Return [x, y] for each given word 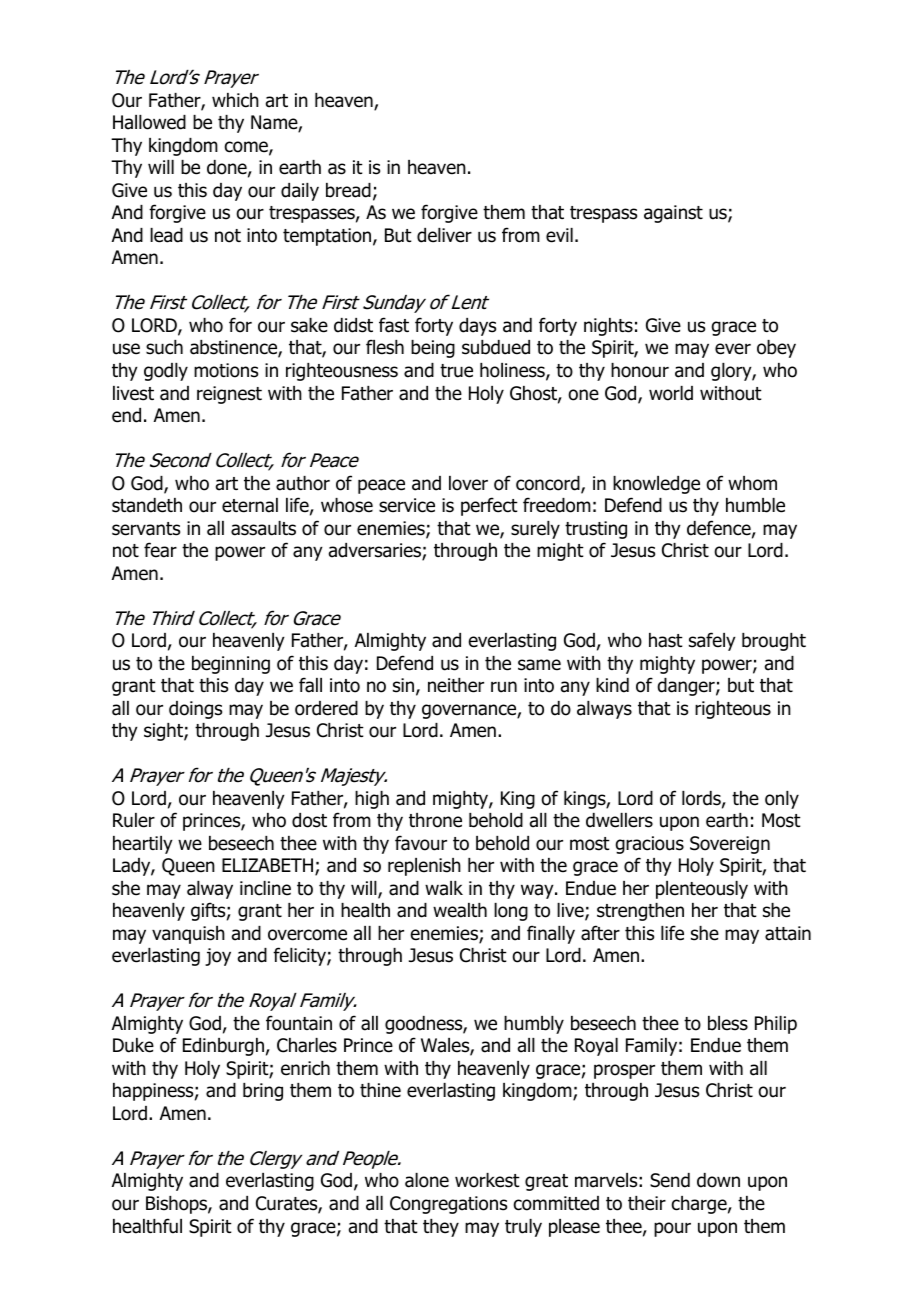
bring [263, 1092]
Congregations [448, 1205]
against [673, 214]
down [718, 1180]
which [235, 100]
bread [348, 190]
